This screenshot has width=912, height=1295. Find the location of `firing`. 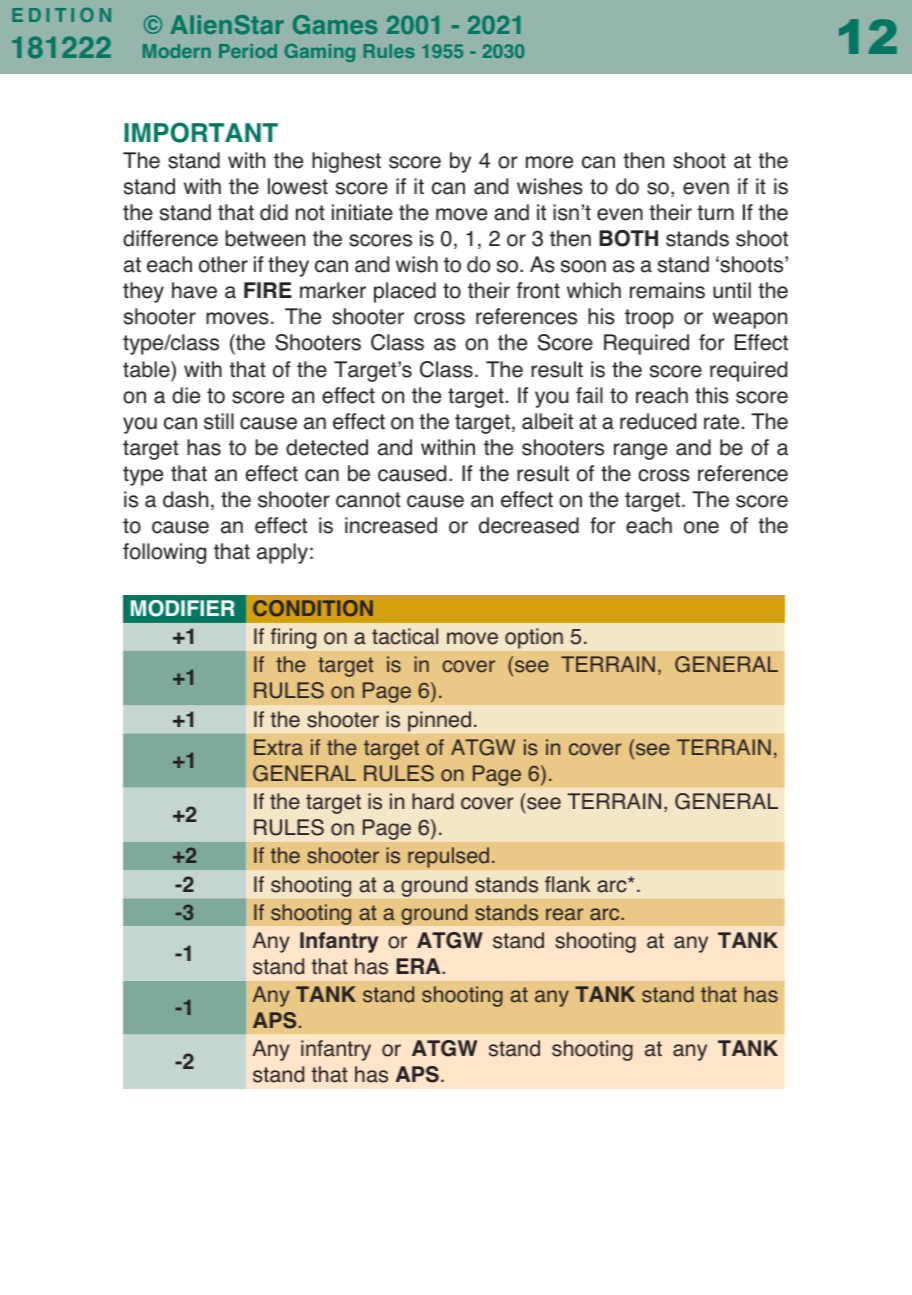

firing is located at coordinates (293, 638).
